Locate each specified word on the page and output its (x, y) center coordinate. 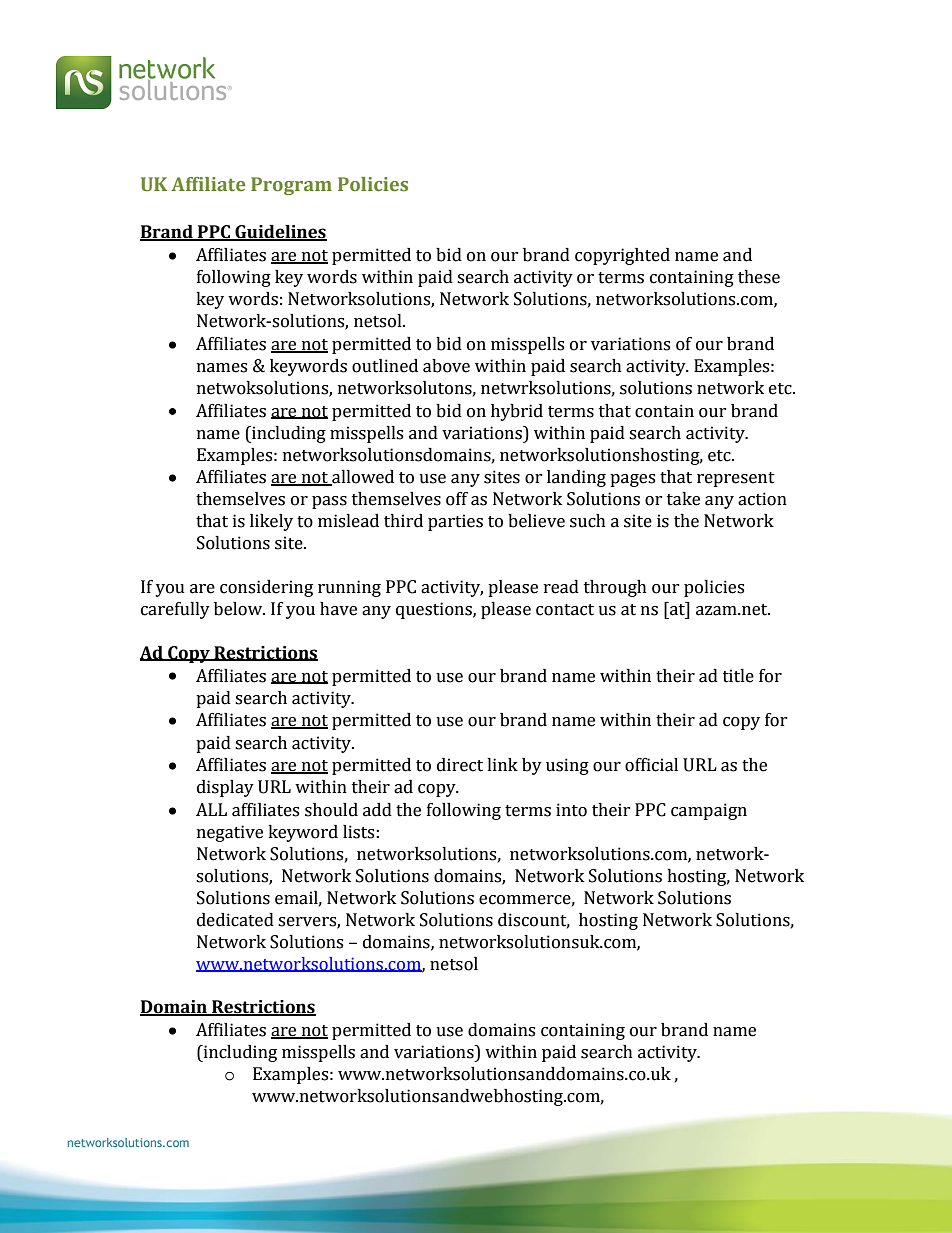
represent (736, 479)
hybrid (517, 412)
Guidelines (280, 233)
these (759, 277)
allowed (362, 478)
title (738, 676)
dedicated (235, 920)
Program (291, 186)
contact (565, 610)
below (239, 609)
